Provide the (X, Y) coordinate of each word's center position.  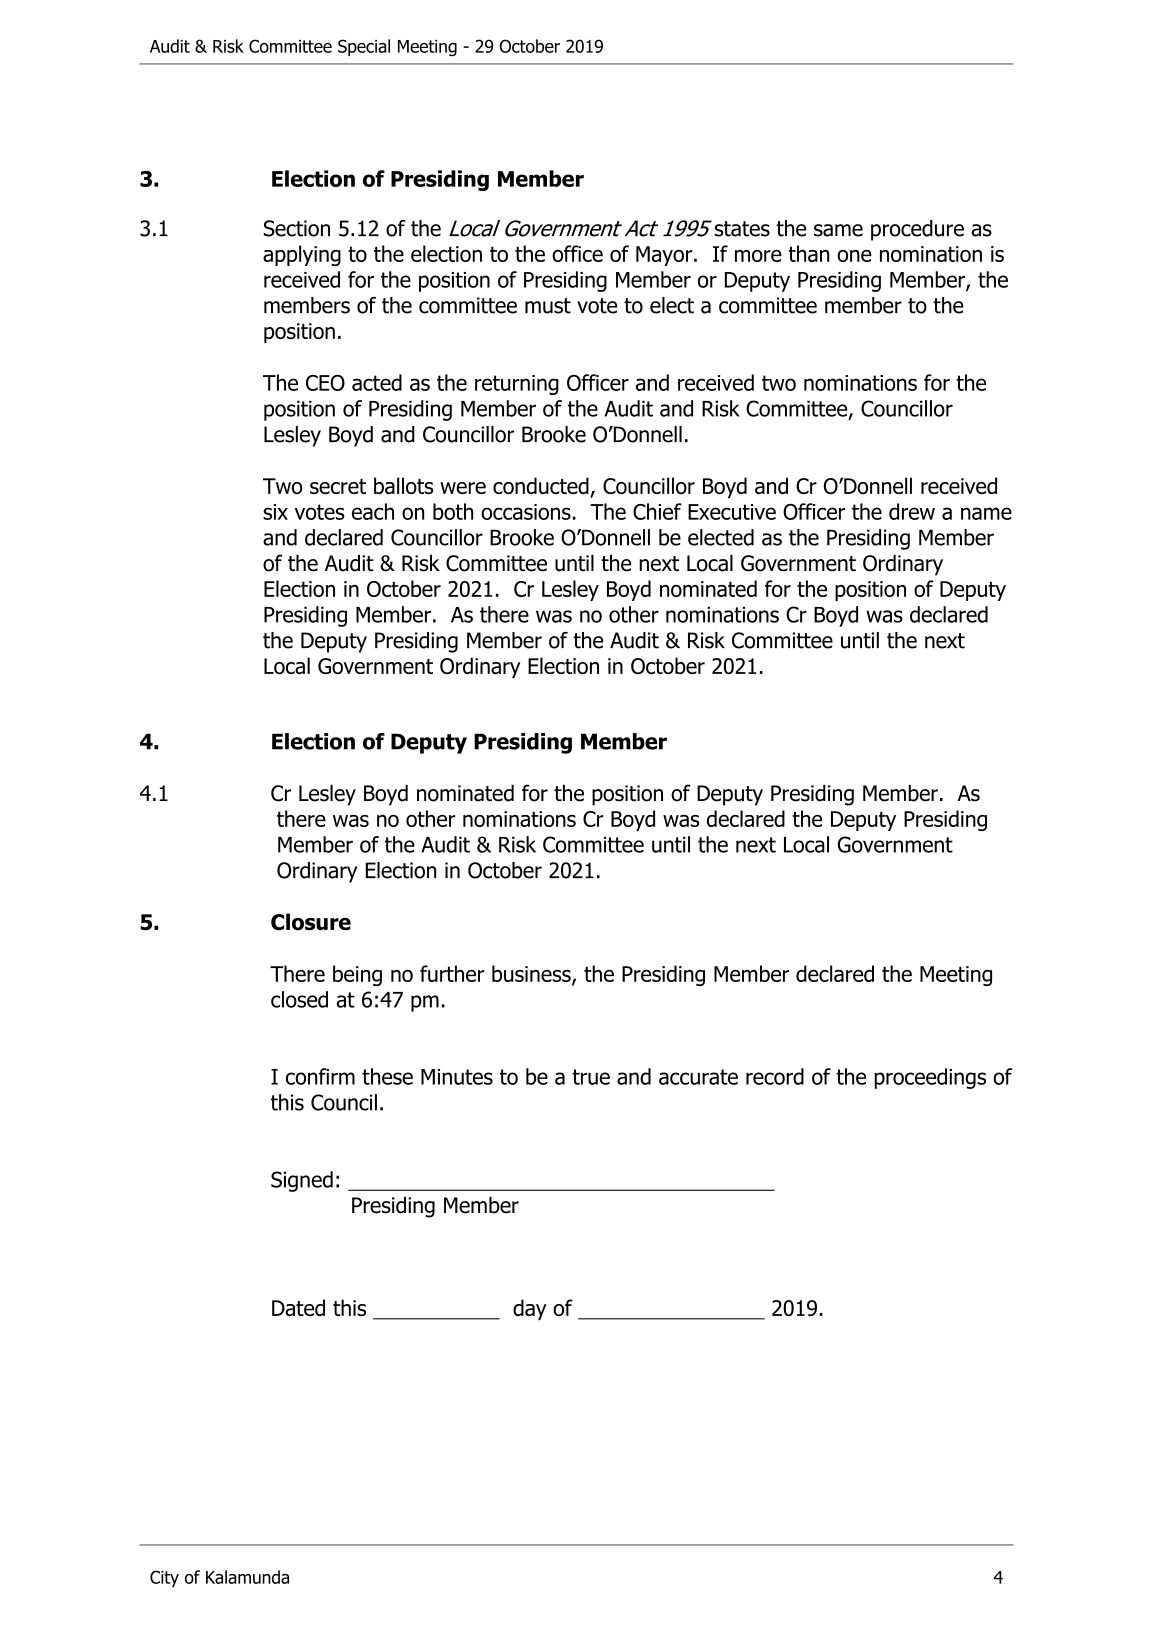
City (164, 1578)
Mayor (665, 256)
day (530, 1309)
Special (364, 47)
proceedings (930, 1078)
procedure (917, 230)
